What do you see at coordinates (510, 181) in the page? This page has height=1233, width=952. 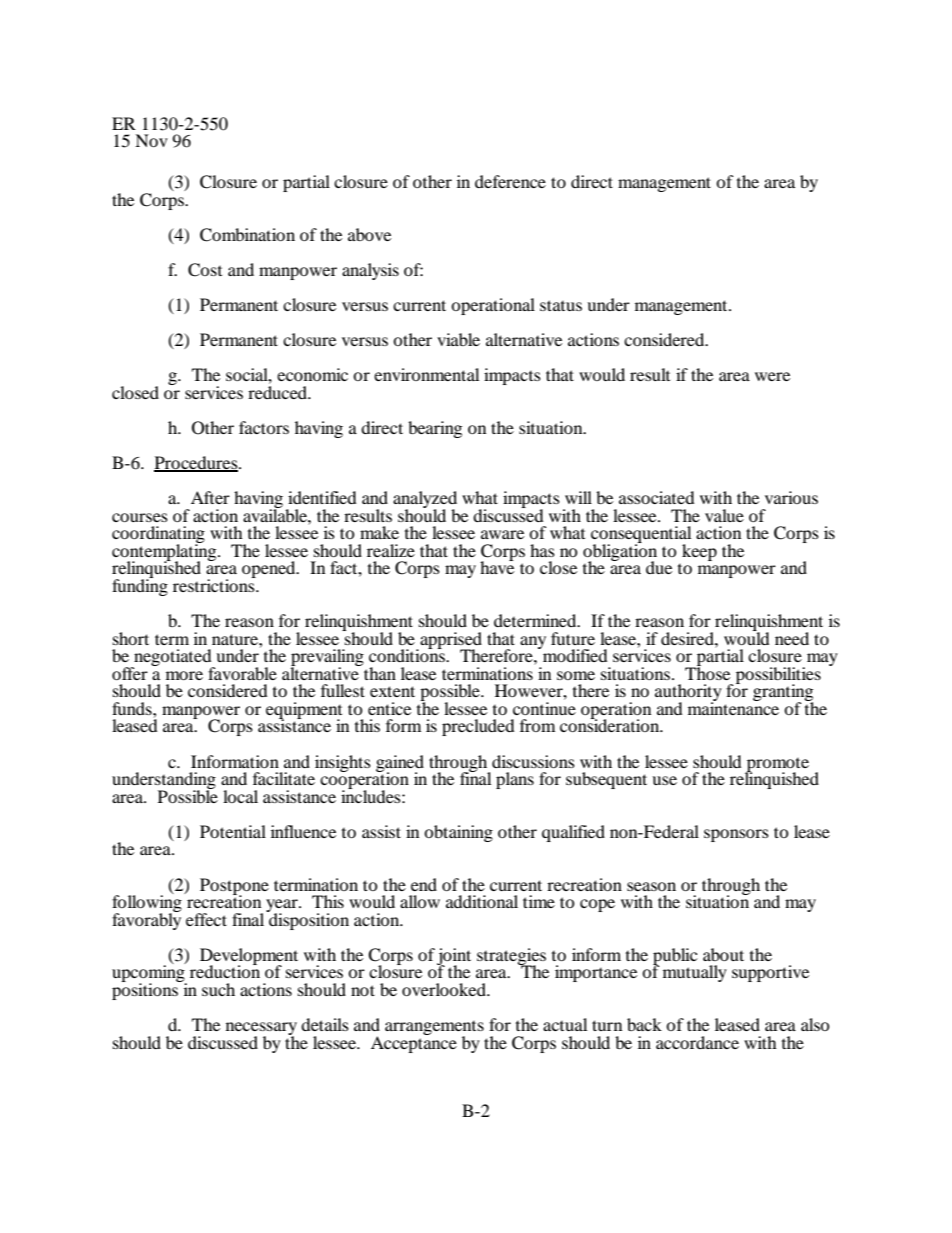 I see `deference` at bounding box center [510, 181].
